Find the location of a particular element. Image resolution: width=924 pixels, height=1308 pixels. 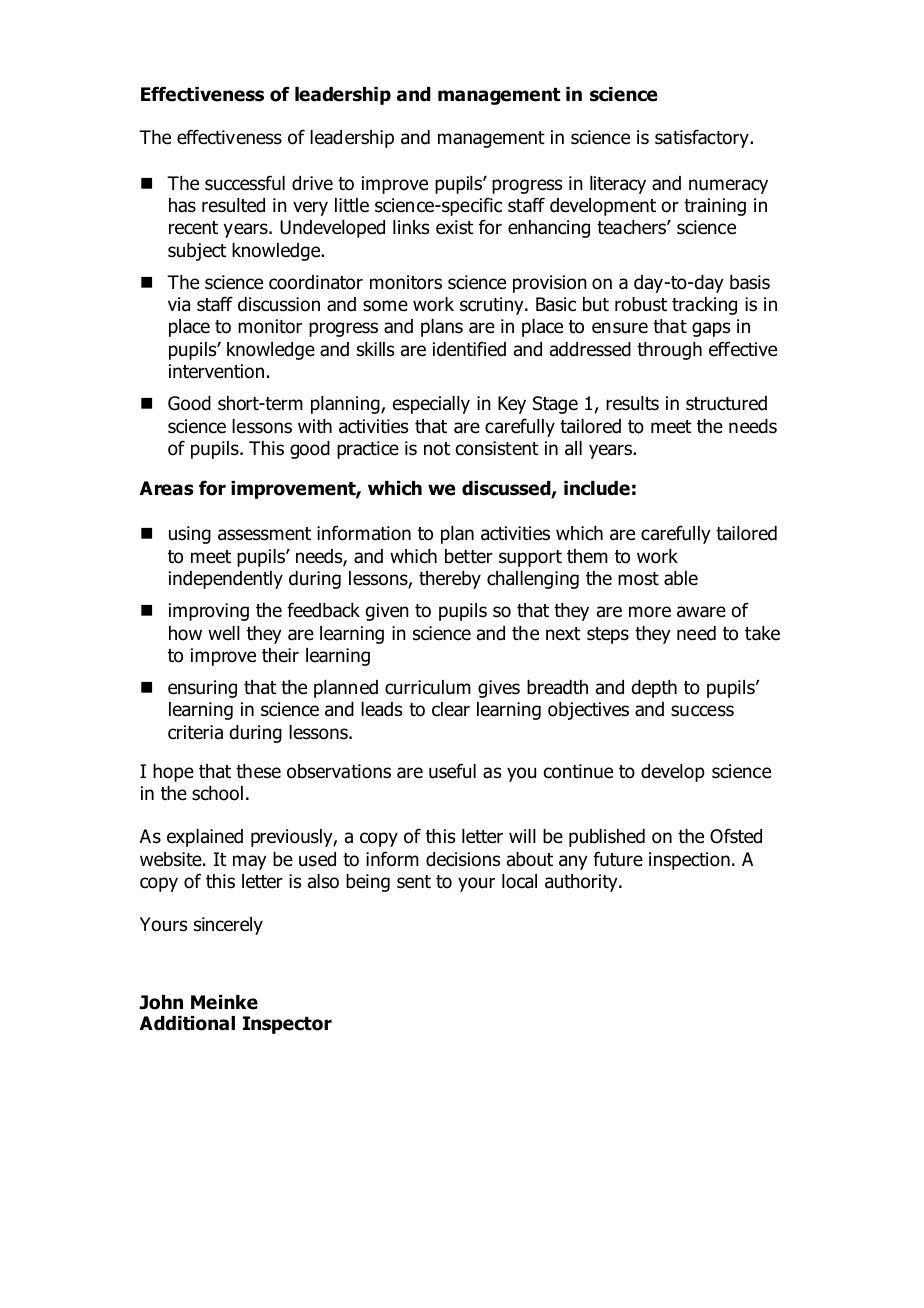

inspection is located at coordinates (689, 861).
